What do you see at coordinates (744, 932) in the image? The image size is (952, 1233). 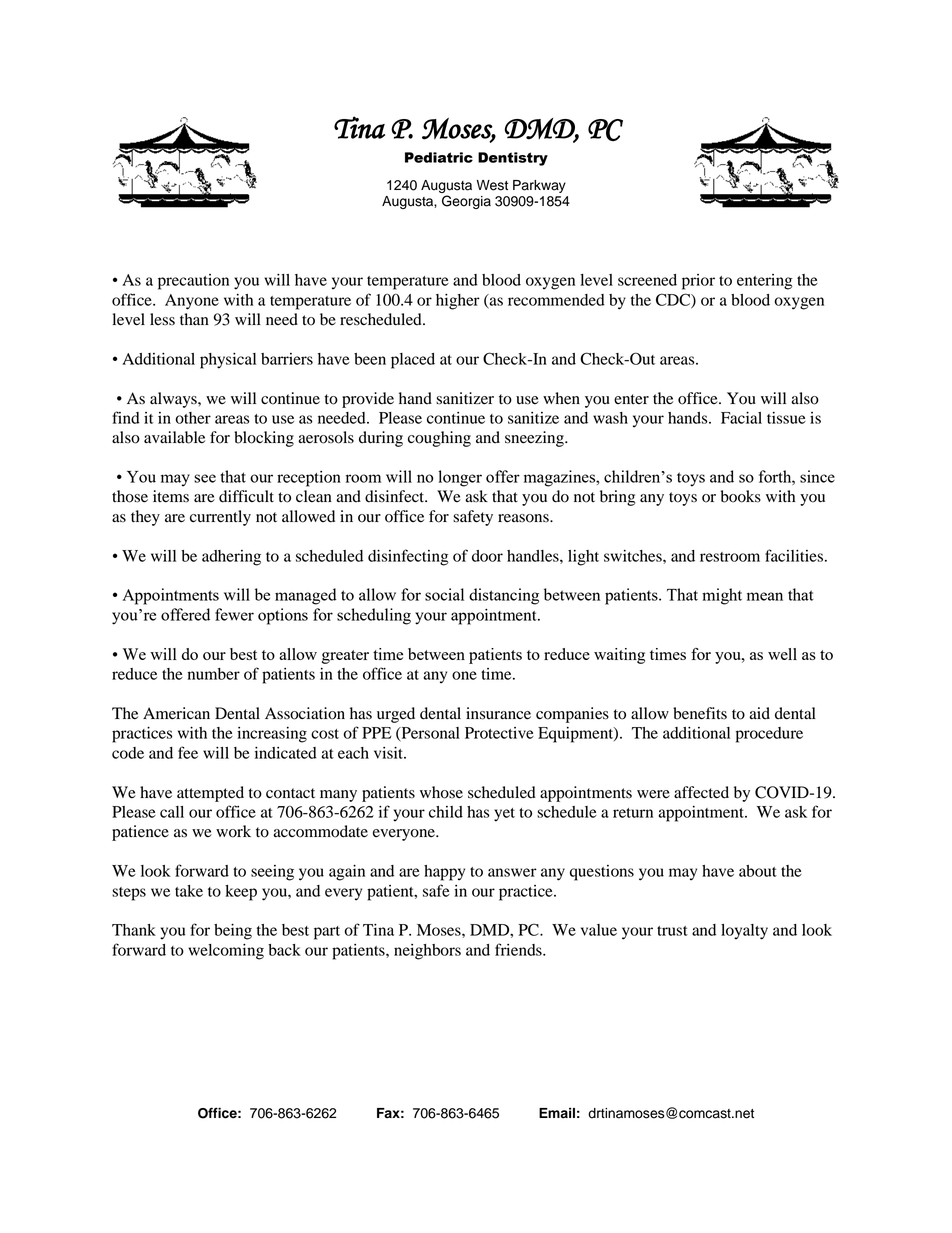 I see `loyalty` at bounding box center [744, 932].
